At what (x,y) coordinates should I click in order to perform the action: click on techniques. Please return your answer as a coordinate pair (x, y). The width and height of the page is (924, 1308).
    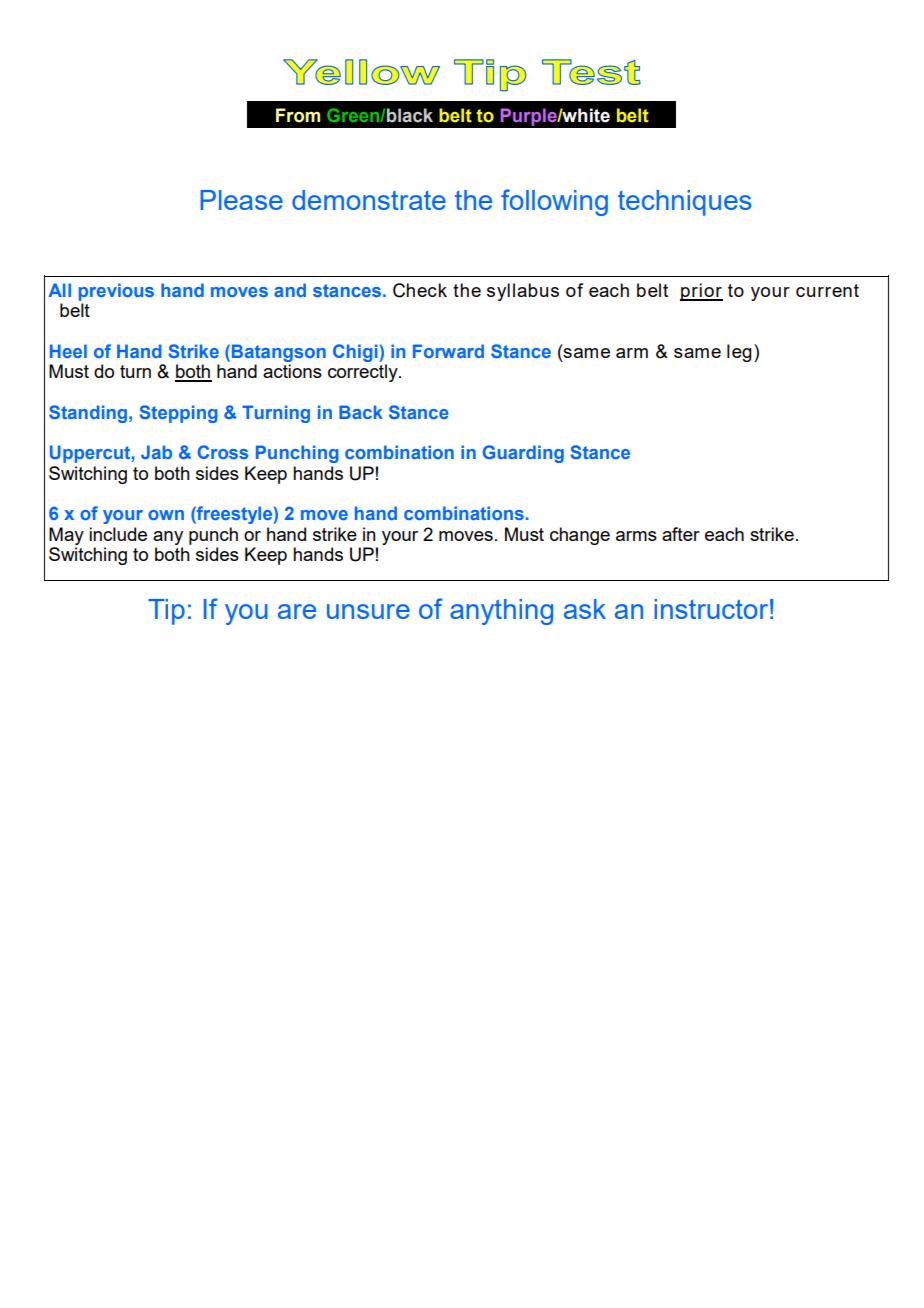
    Looking at the image, I should click on (685, 203).
